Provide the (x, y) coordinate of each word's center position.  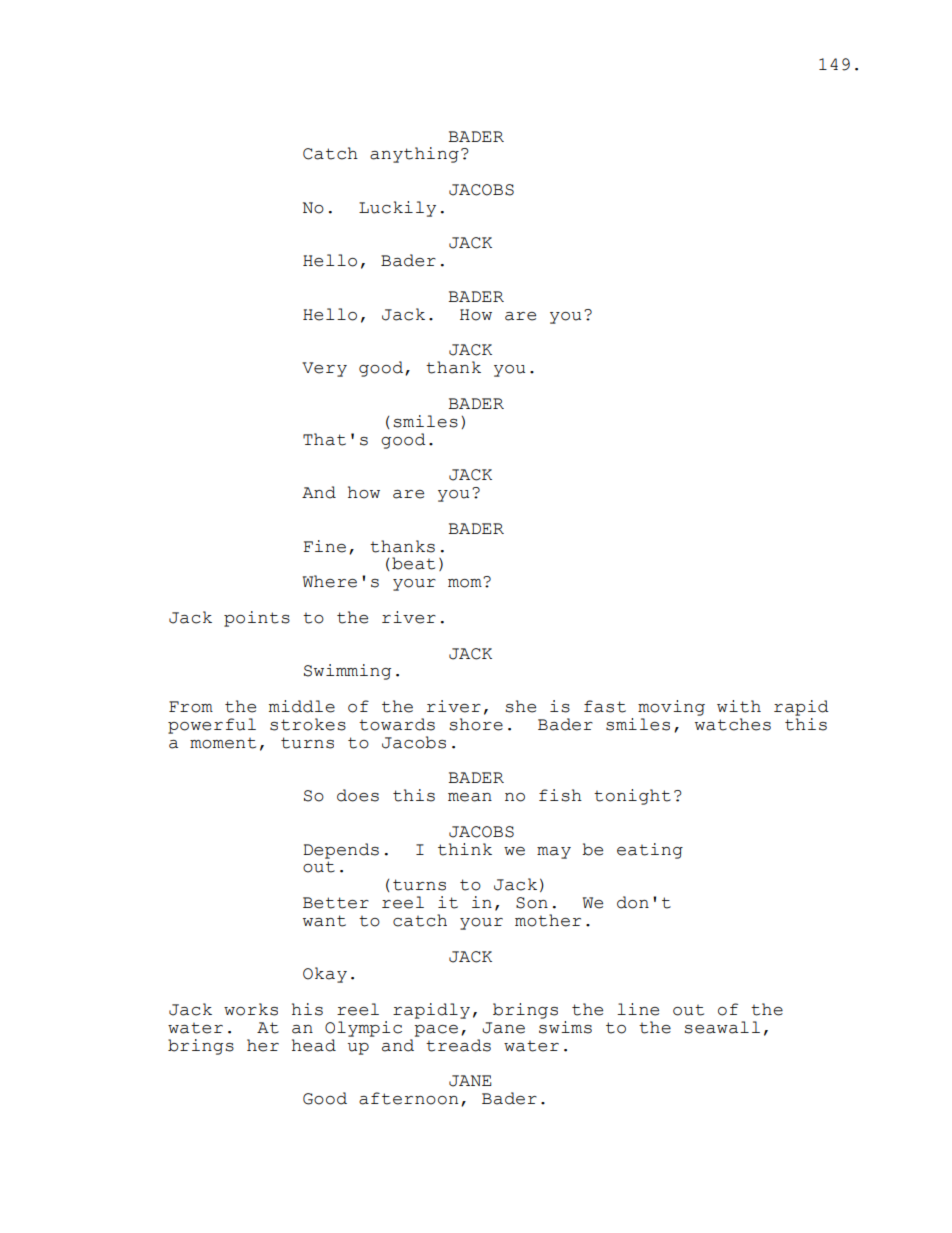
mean (470, 797)
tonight (632, 797)
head (314, 1045)
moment (223, 743)
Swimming (347, 672)
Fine (324, 546)
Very (324, 369)
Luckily (397, 209)
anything (414, 155)
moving (671, 708)
